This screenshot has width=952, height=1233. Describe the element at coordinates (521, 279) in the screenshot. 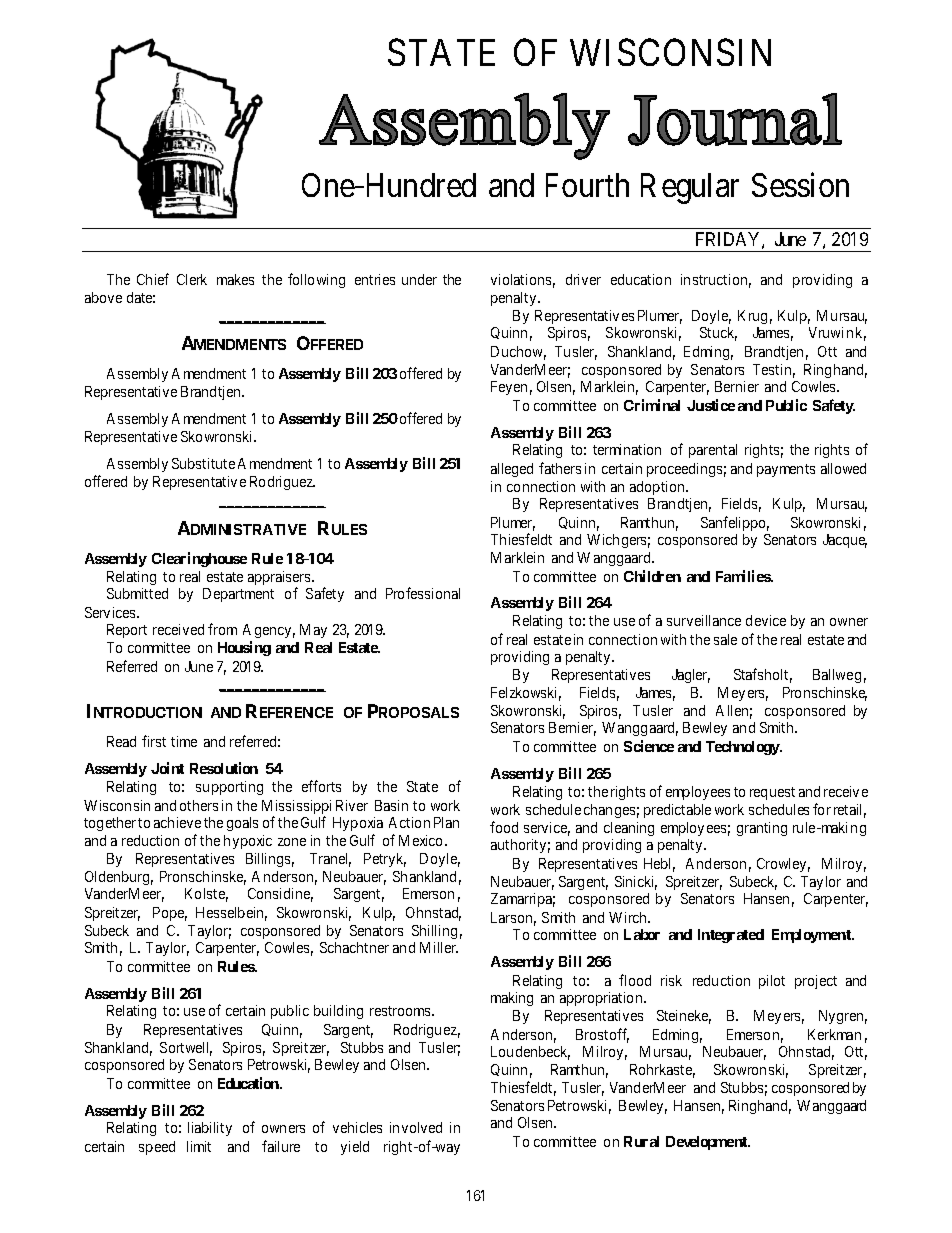

I see `violations` at that location.
